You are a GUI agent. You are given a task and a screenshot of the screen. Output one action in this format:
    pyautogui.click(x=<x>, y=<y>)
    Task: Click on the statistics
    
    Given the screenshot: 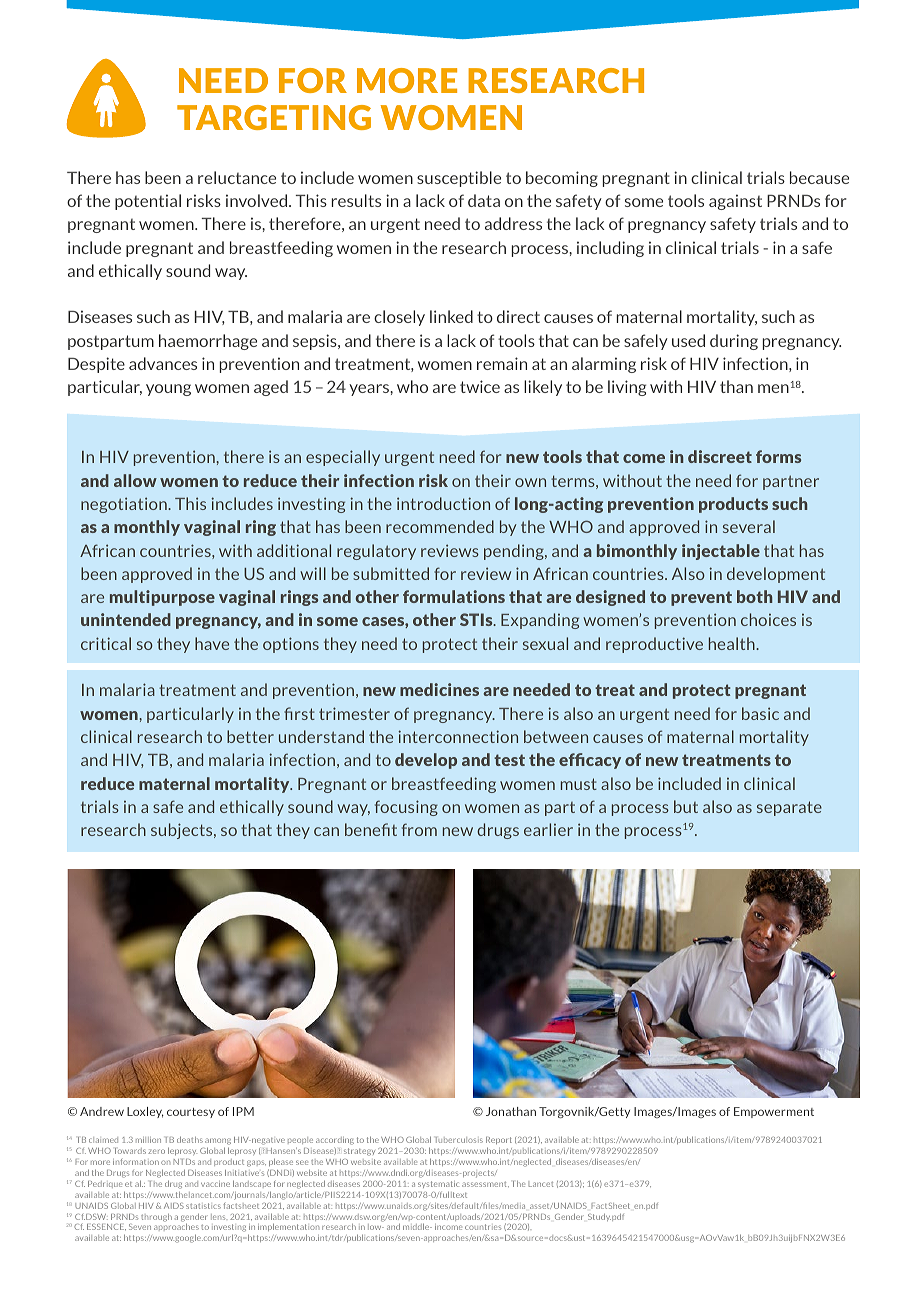 What is the action you would take?
    pyautogui.click(x=203, y=1206)
